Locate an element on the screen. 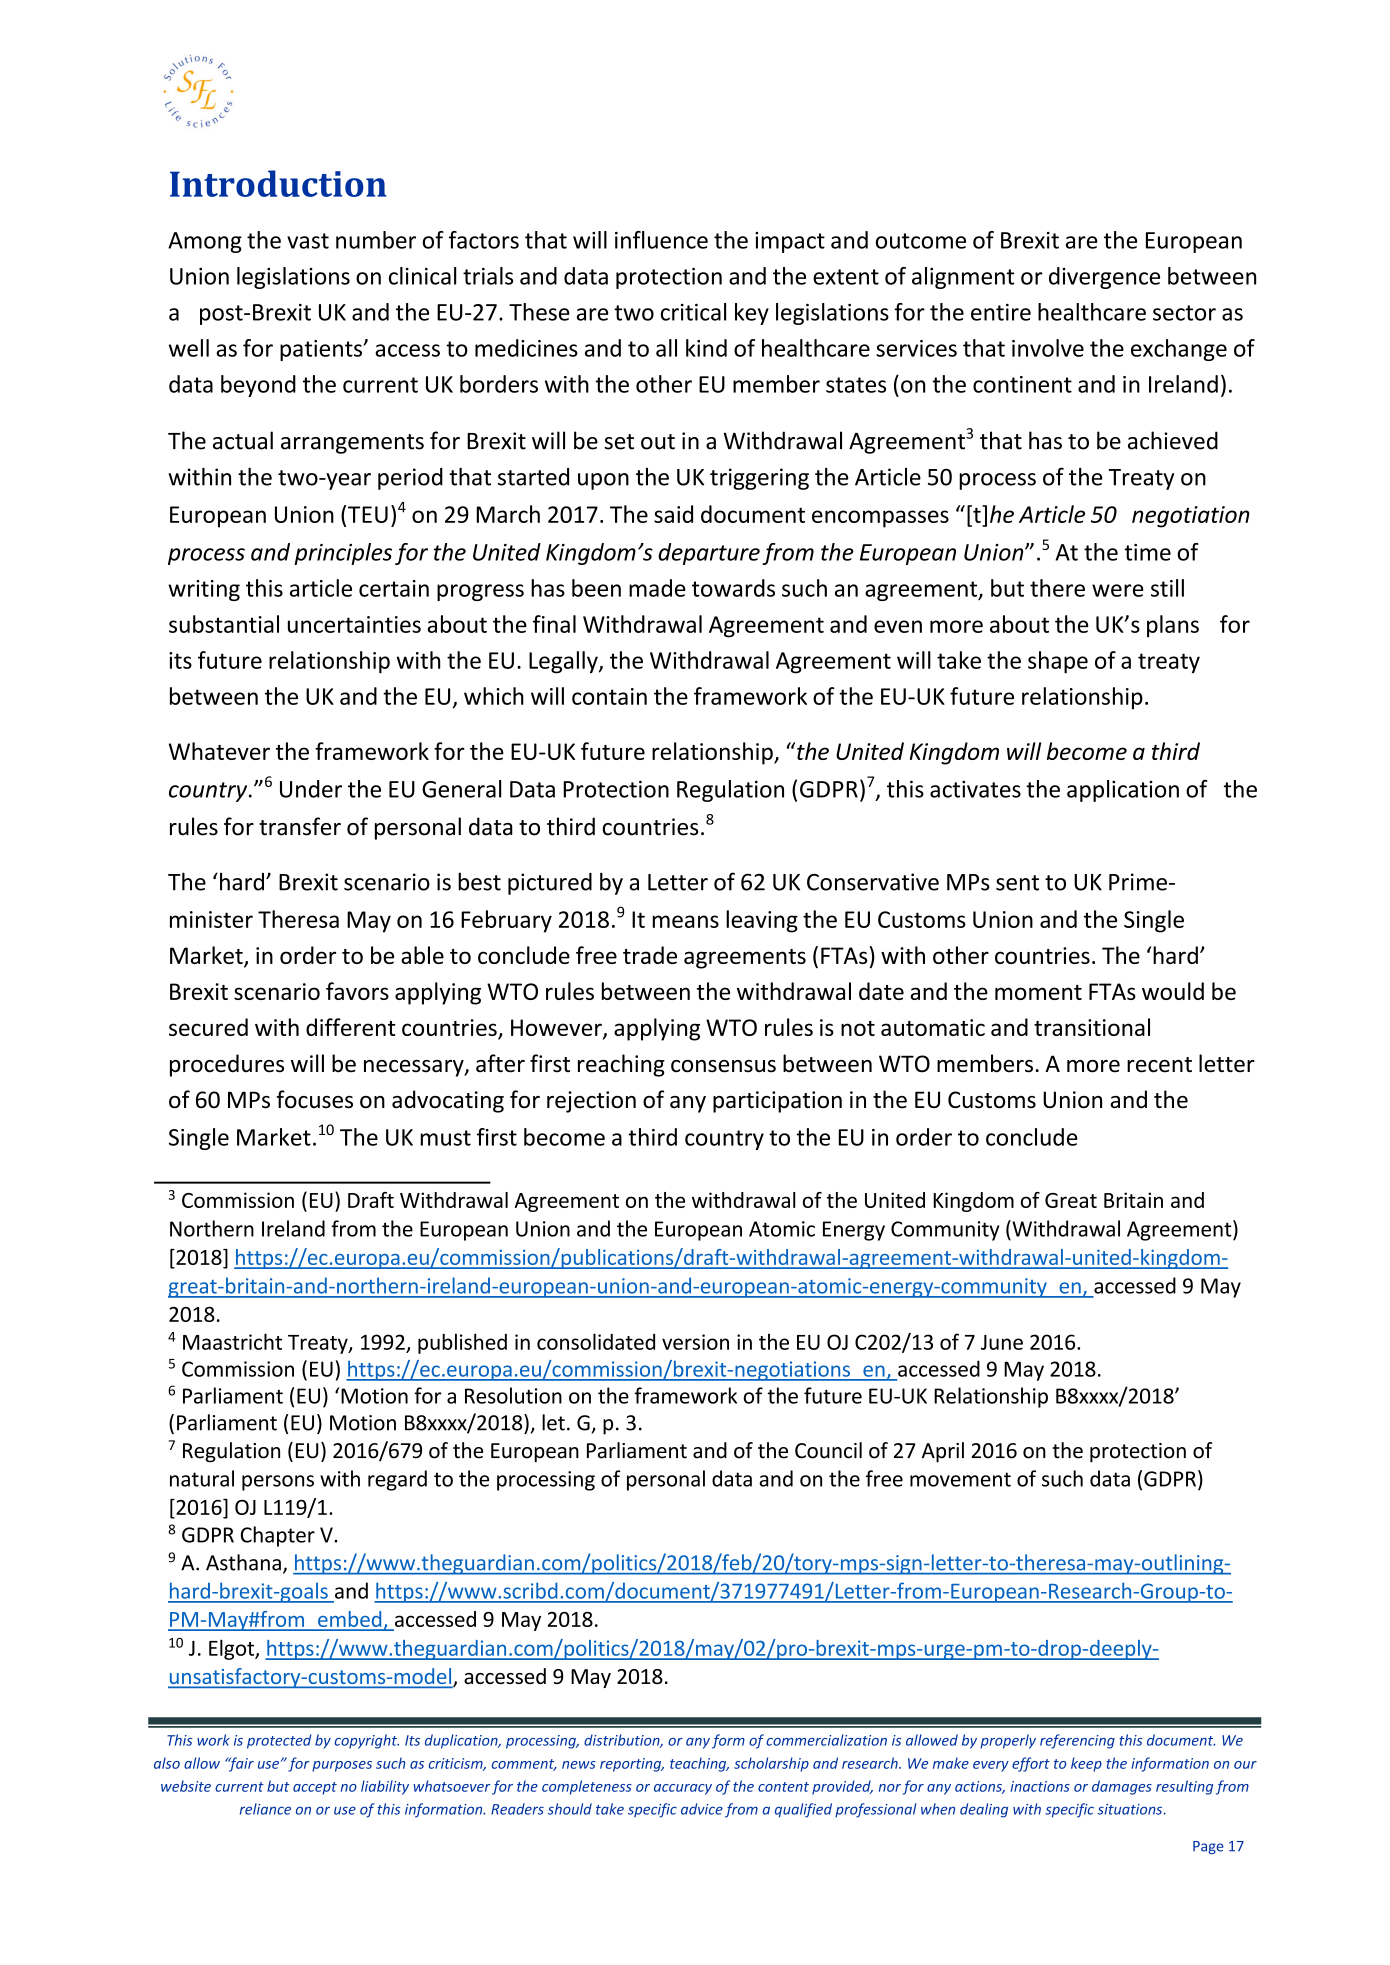 Image resolution: width=1390 pixels, height=1965 pixels. influence is located at coordinates (661, 240).
